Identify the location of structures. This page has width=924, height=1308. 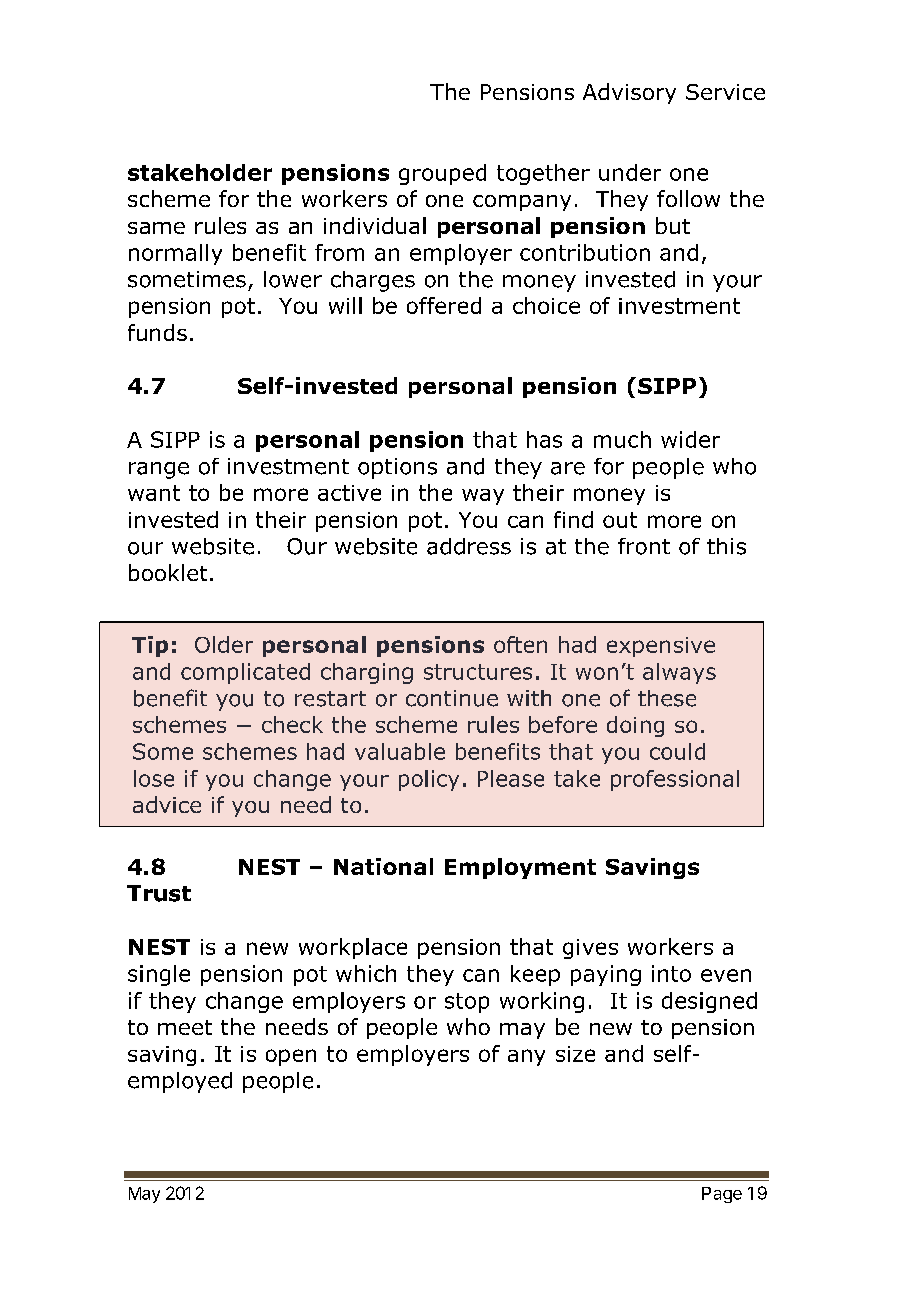
(478, 672).
